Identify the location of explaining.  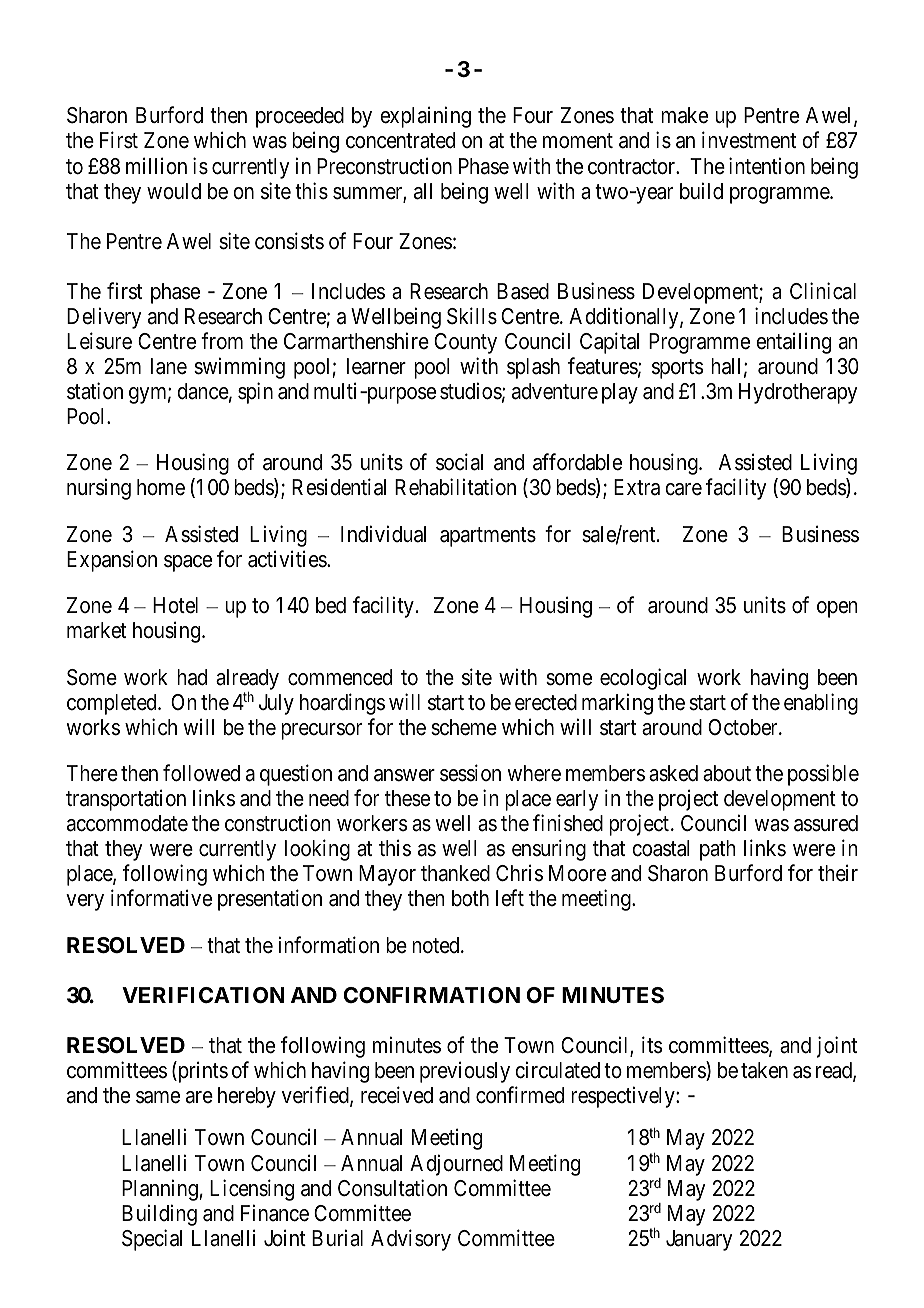
(425, 117).
